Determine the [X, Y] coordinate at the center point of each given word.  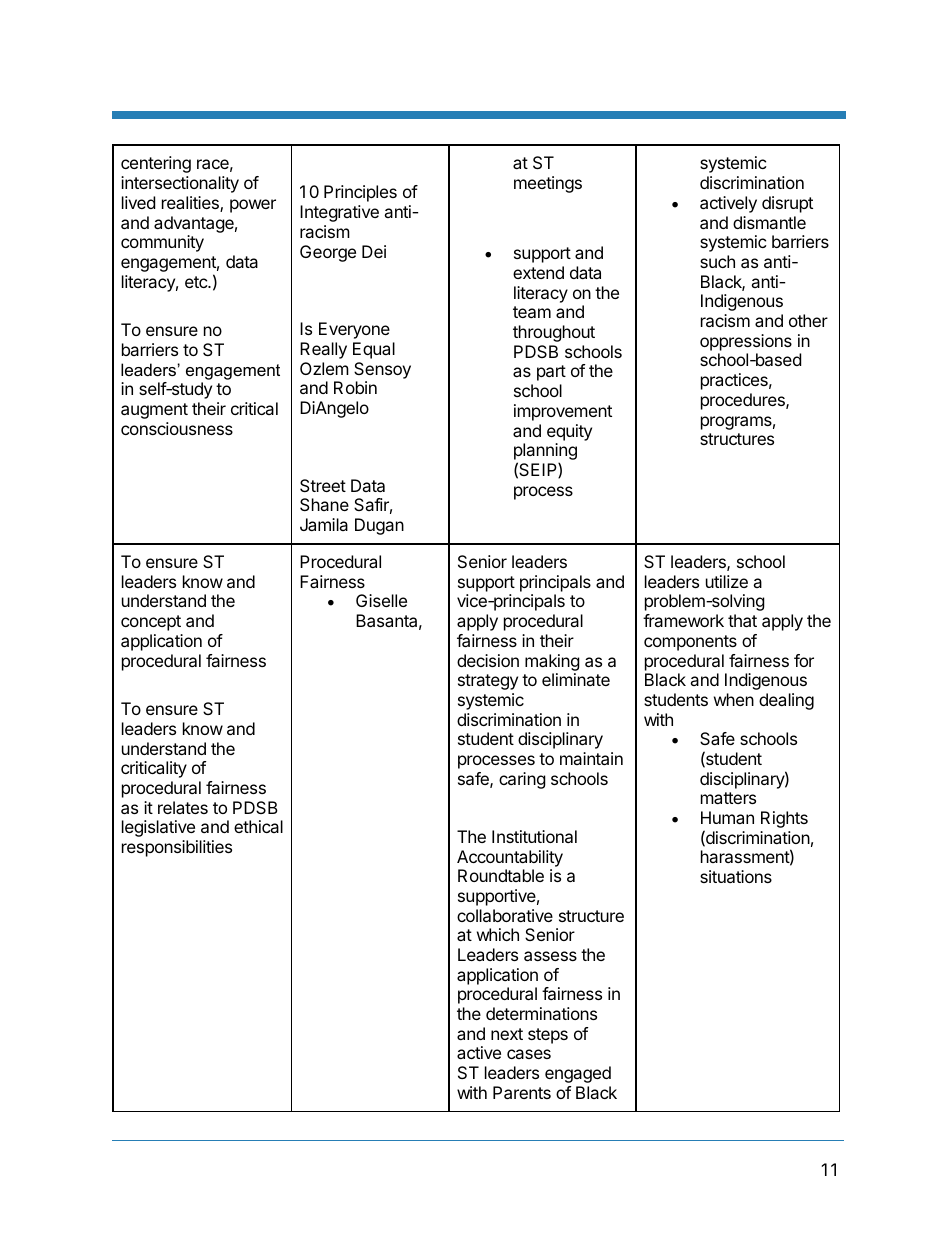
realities [191, 204]
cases [529, 1054]
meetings [548, 184]
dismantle [769, 222]
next [507, 1034]
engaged [578, 1074]
